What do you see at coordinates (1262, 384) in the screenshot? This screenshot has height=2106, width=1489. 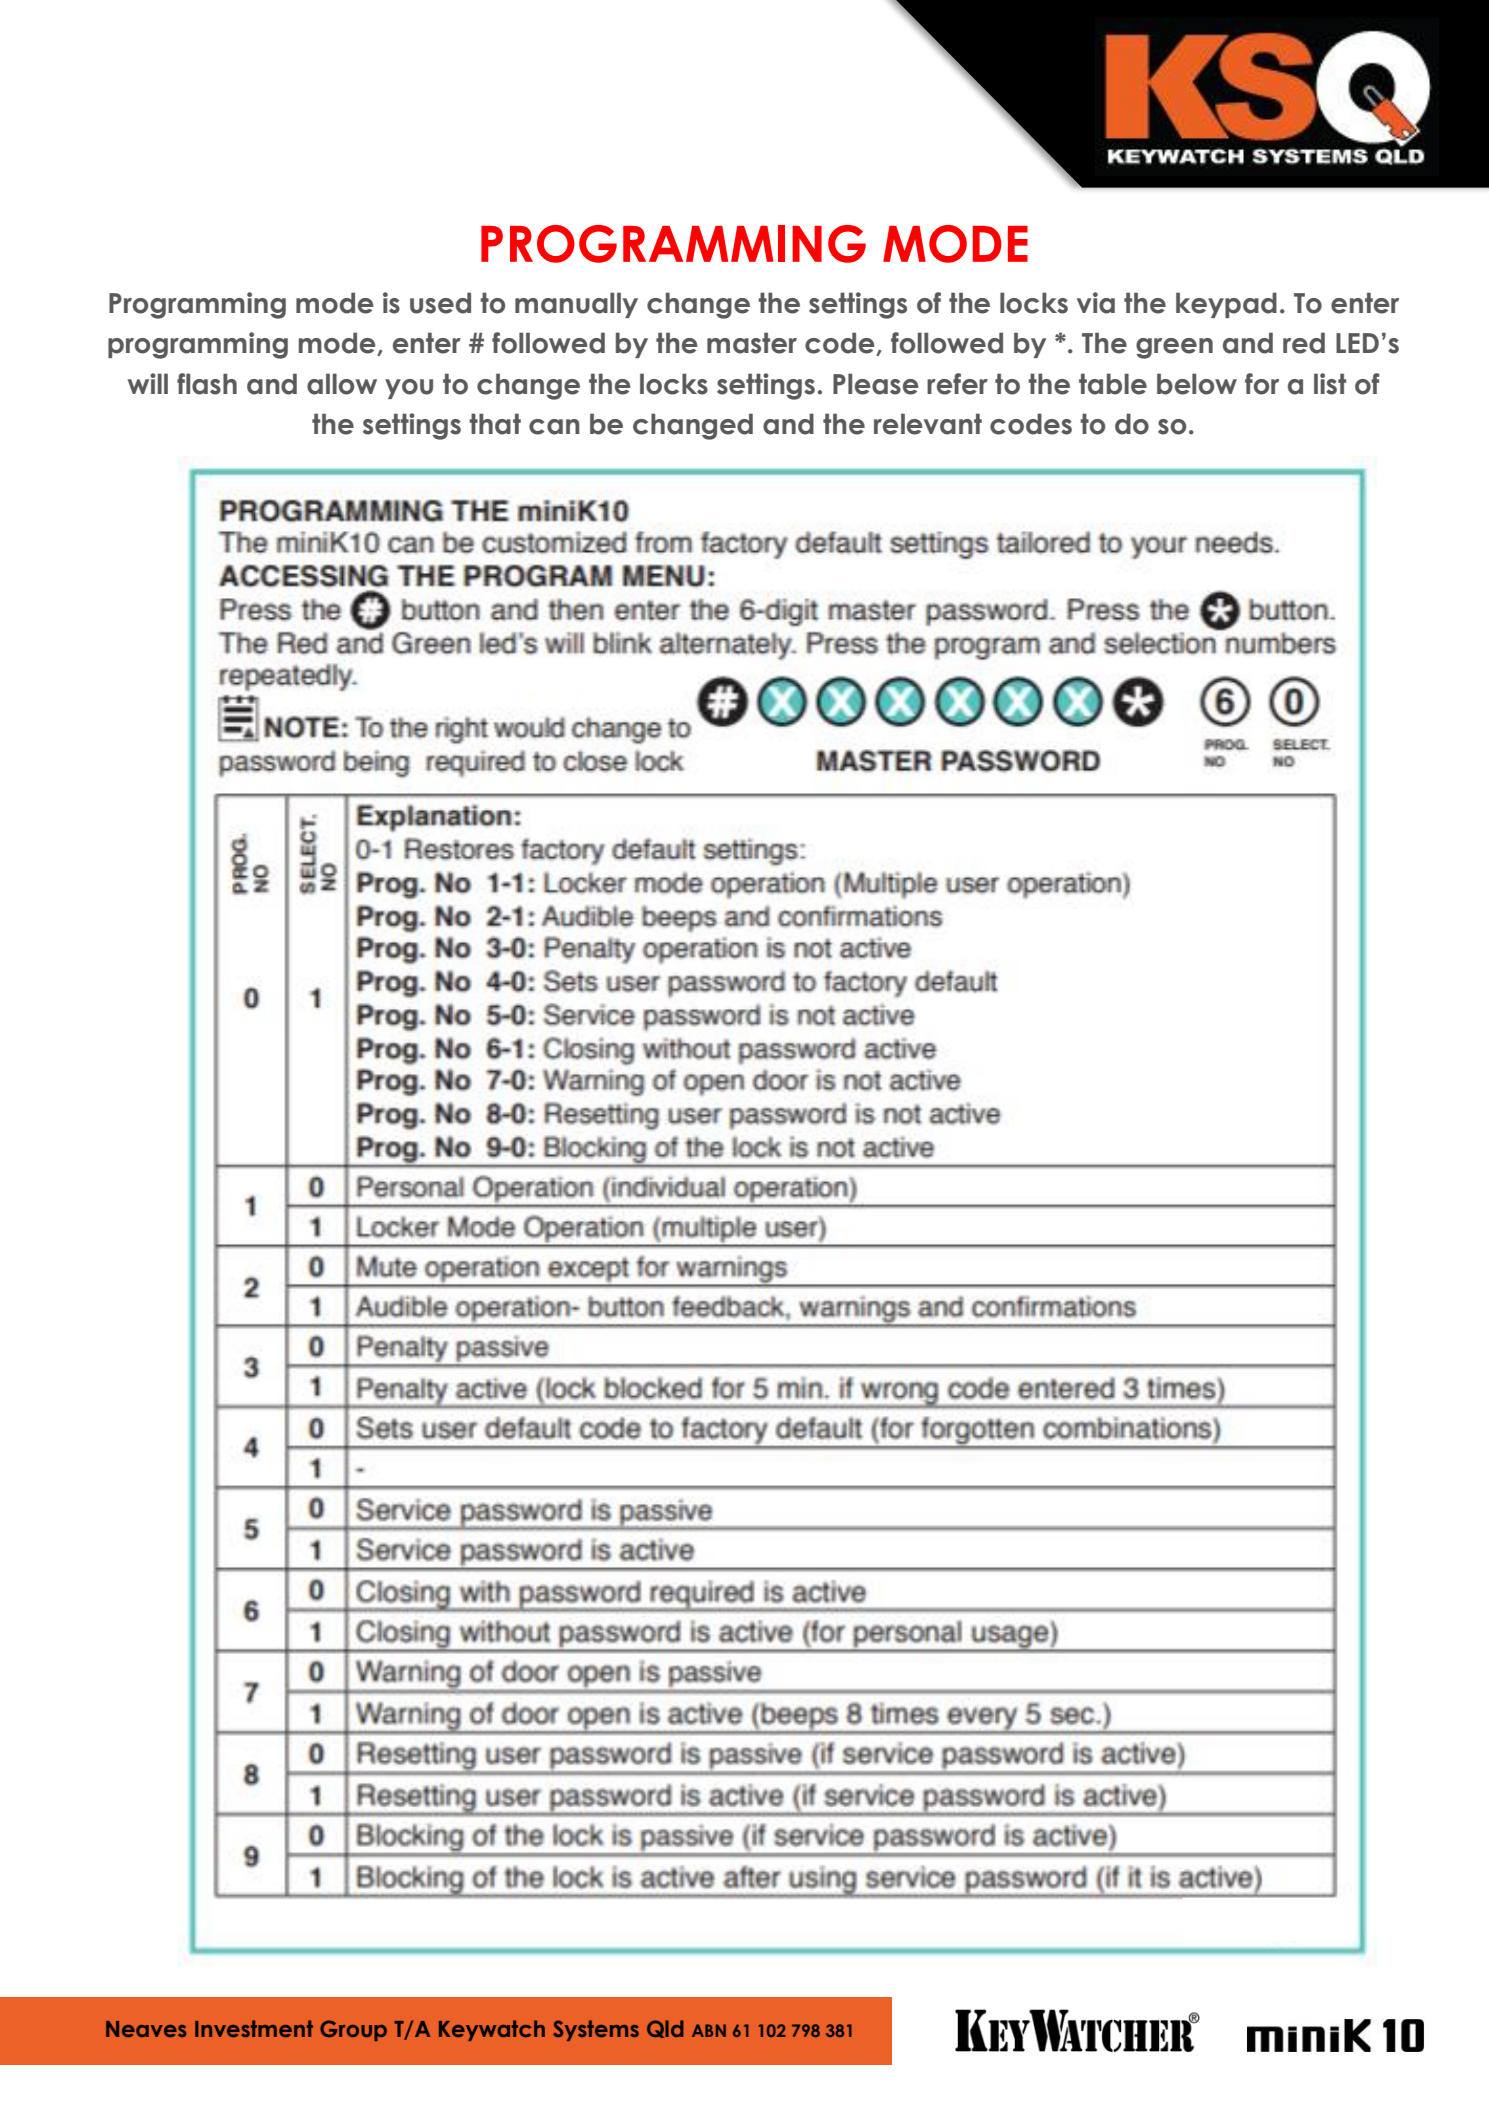 I see `for` at bounding box center [1262, 384].
